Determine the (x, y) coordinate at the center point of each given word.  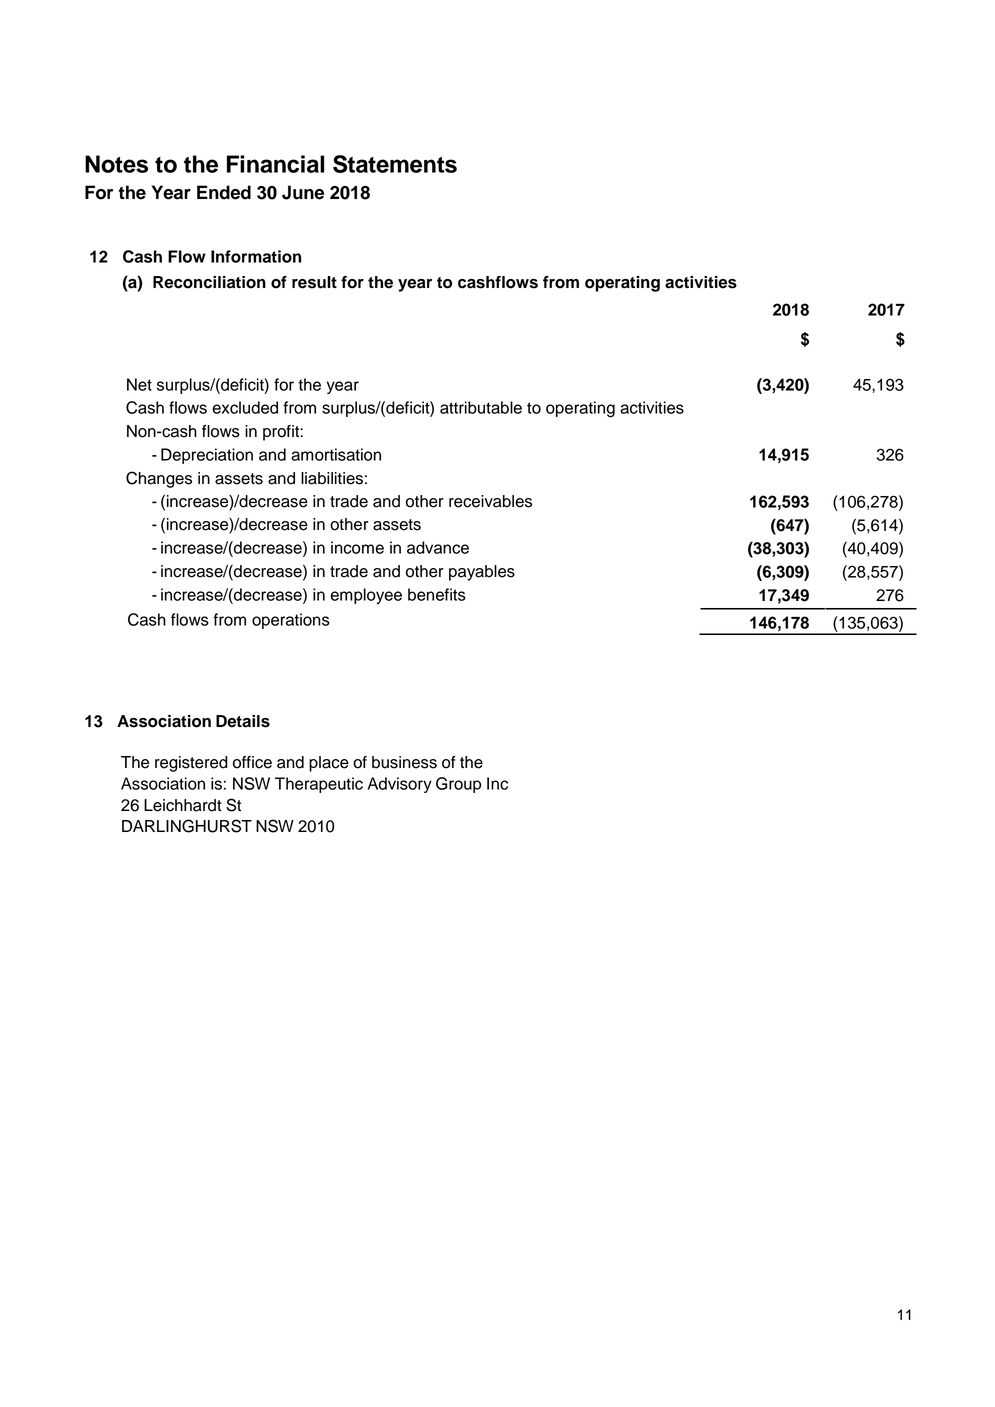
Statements (395, 164)
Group (458, 785)
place (329, 764)
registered (191, 764)
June (303, 192)
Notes (116, 164)
